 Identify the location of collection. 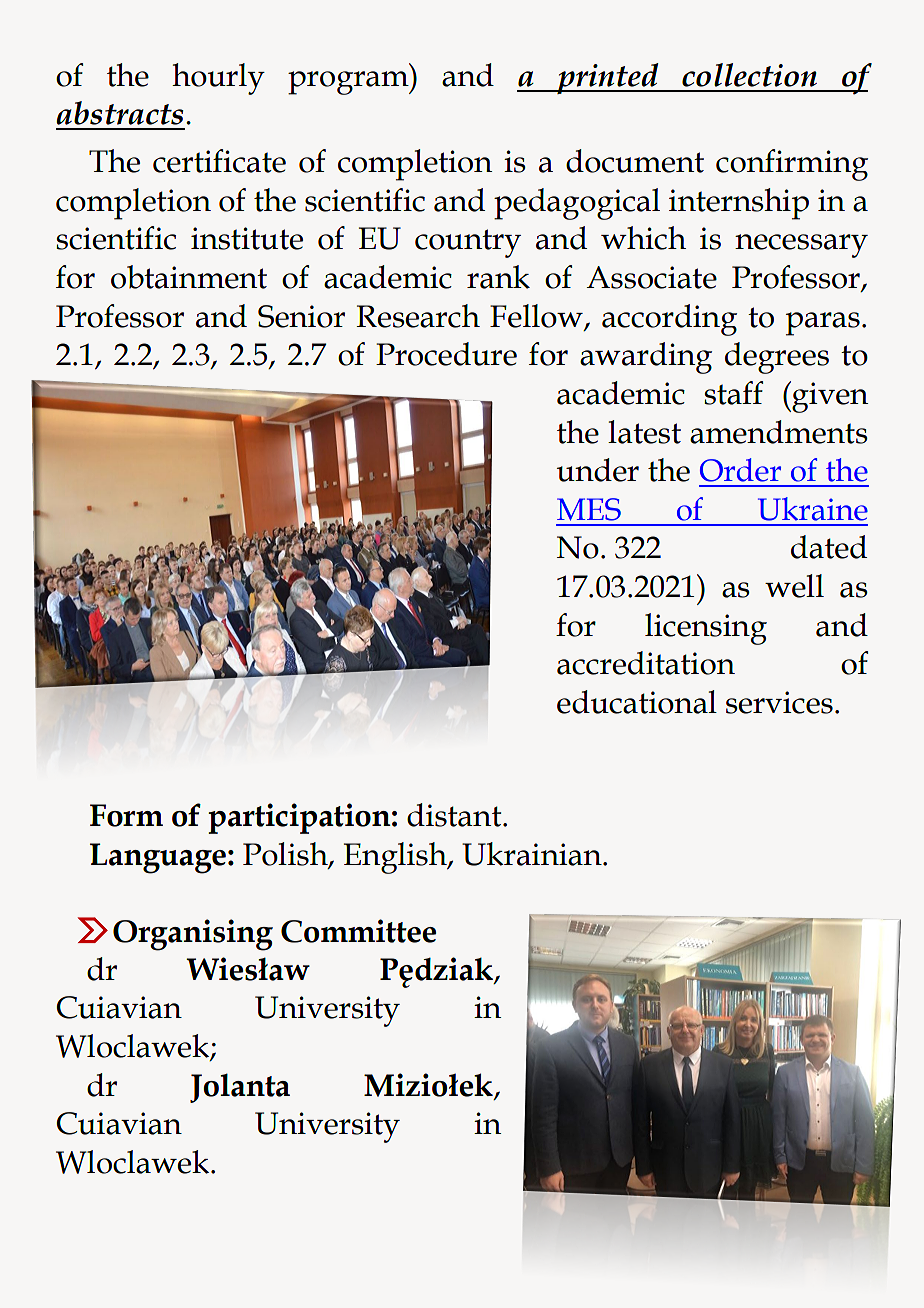
(749, 75).
